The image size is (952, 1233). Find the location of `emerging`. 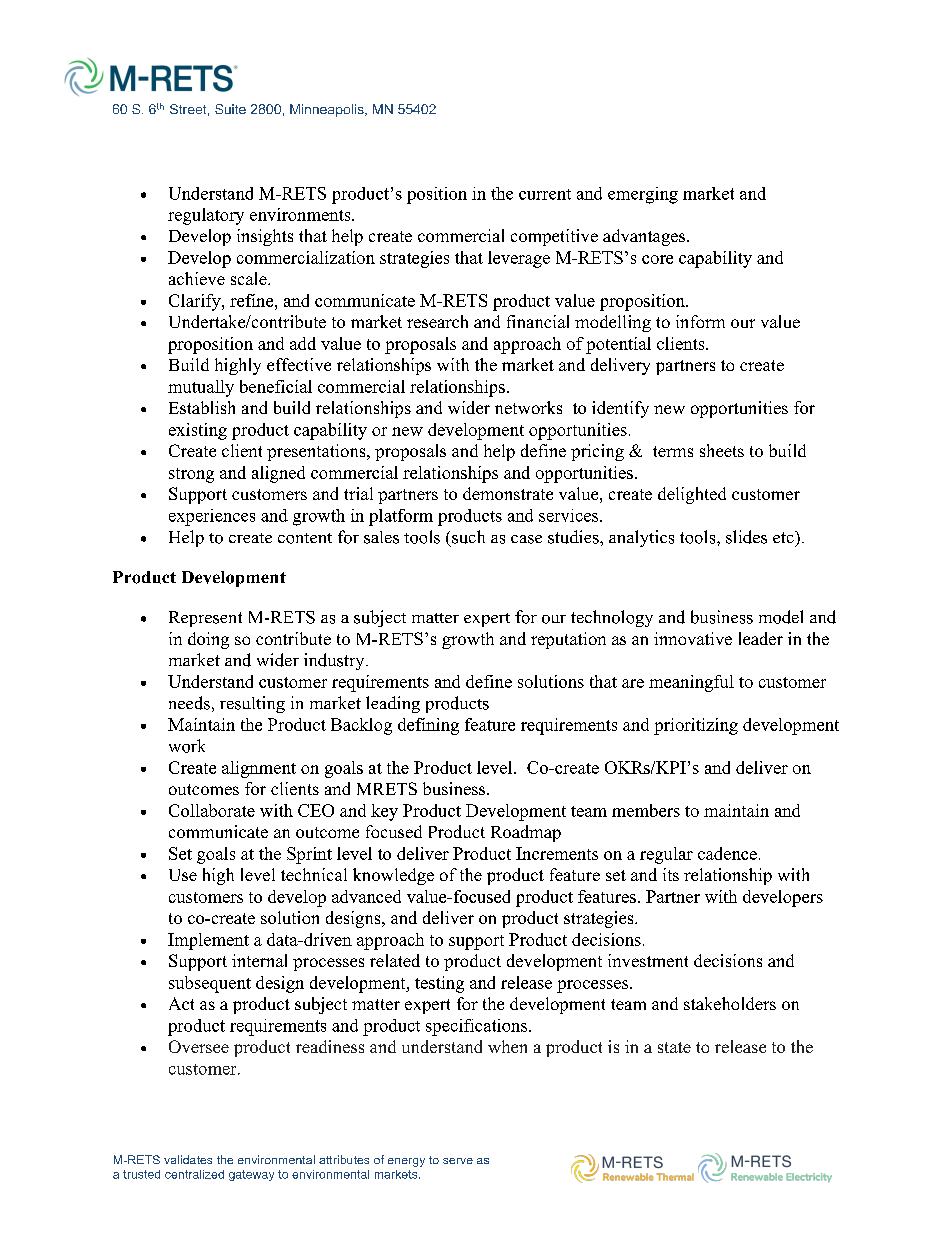

emerging is located at coordinates (643, 195).
